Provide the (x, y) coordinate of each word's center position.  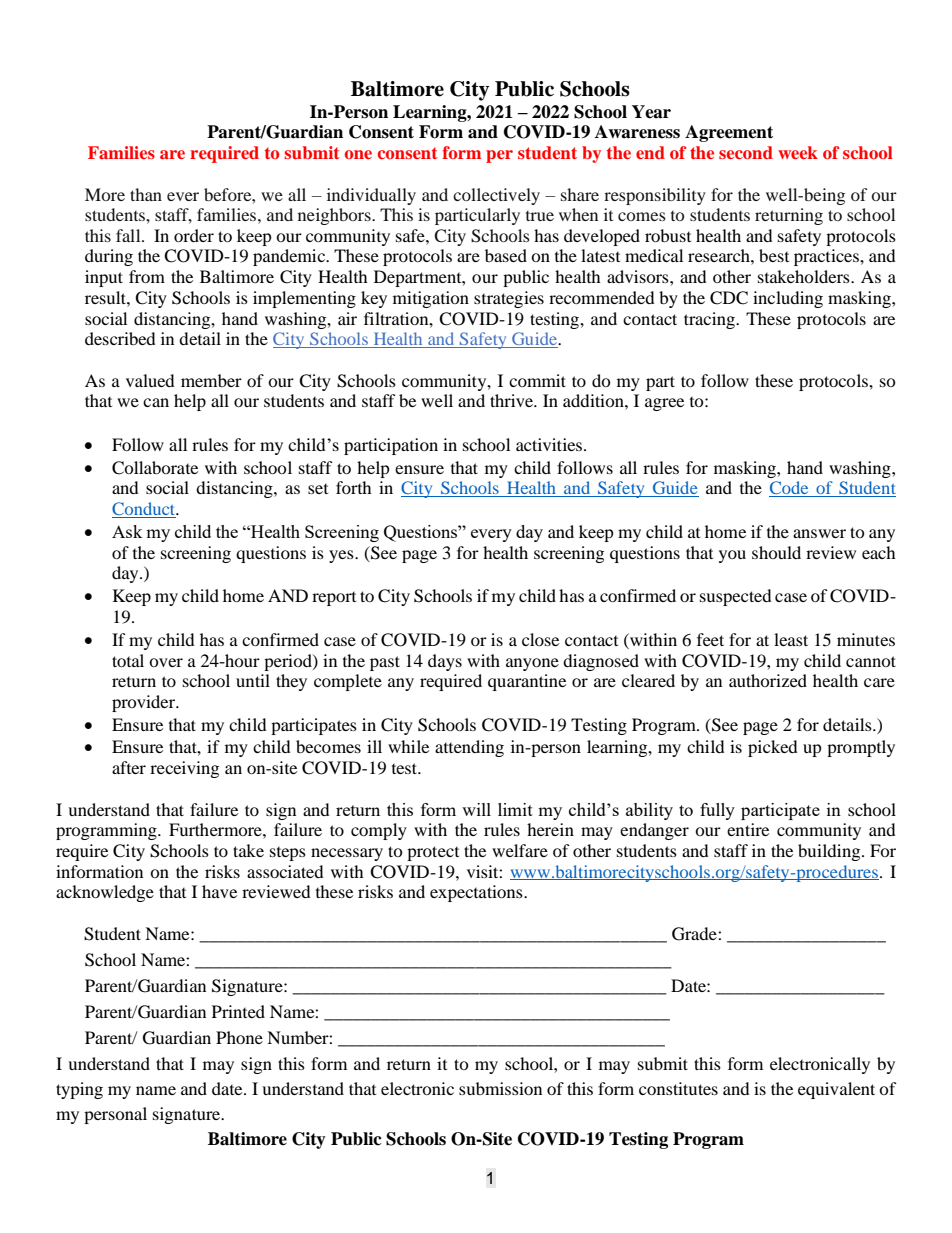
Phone (239, 1037)
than (146, 194)
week (798, 152)
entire (748, 829)
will (476, 809)
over (166, 662)
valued (150, 380)
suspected (736, 597)
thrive (512, 400)
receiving (184, 769)
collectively (496, 196)
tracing (711, 320)
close (540, 639)
